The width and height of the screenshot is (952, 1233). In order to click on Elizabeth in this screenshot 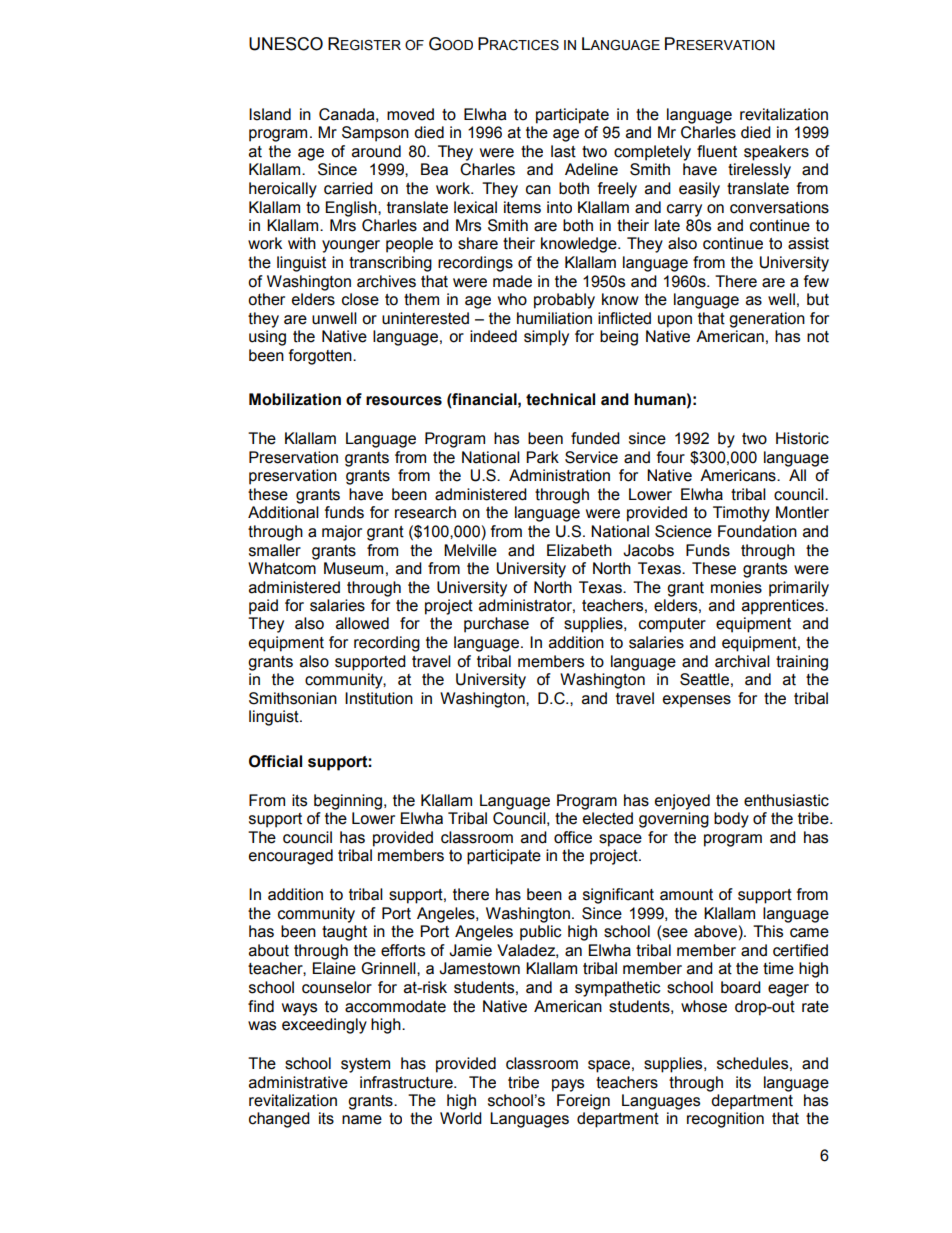, I will do `click(579, 550)`.
